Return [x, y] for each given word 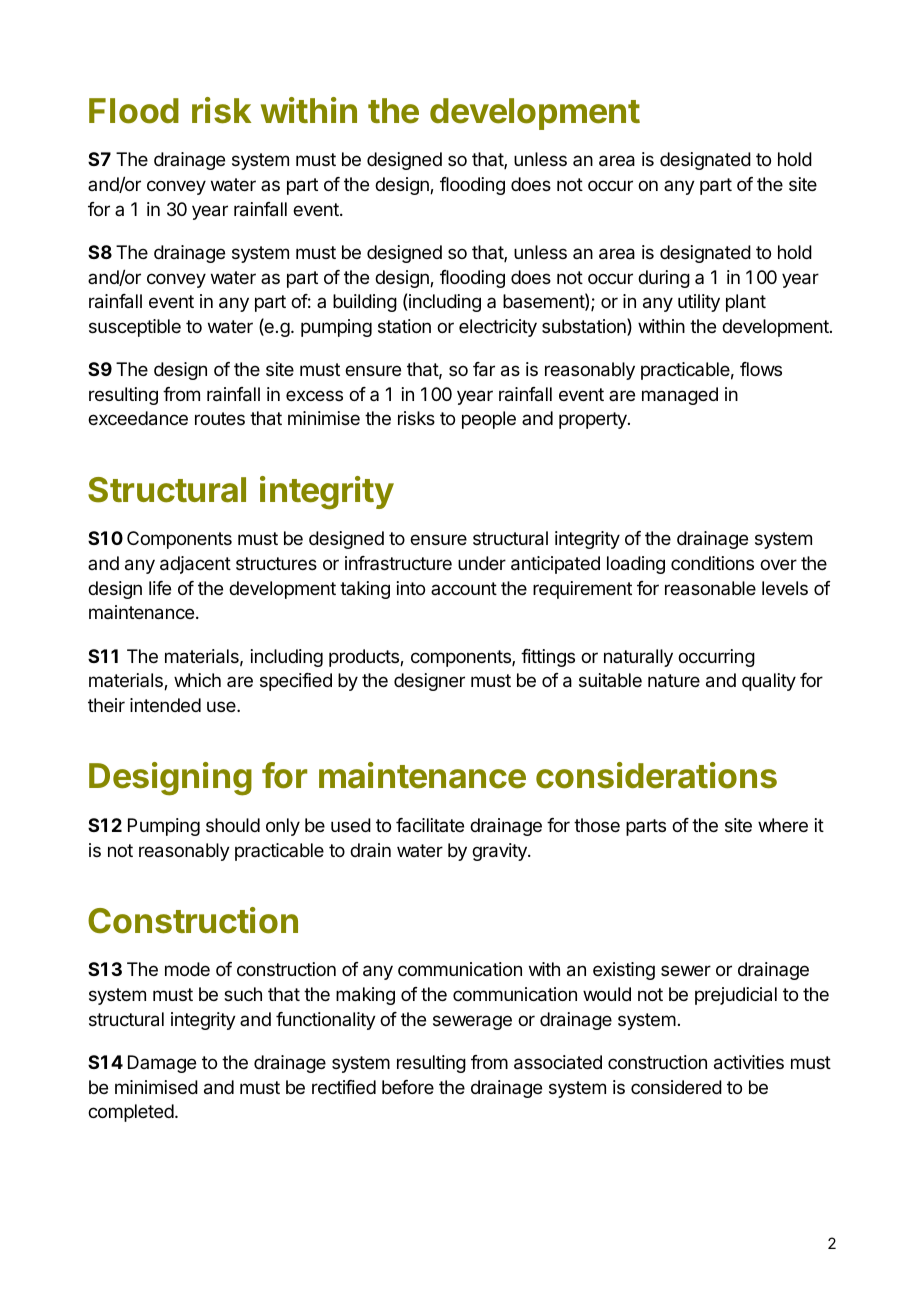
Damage [162, 1064]
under [482, 563]
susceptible [135, 328]
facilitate [430, 825]
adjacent [195, 565]
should [233, 825]
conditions [712, 563]
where [783, 825]
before [408, 1087]
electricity [498, 328]
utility [699, 303]
